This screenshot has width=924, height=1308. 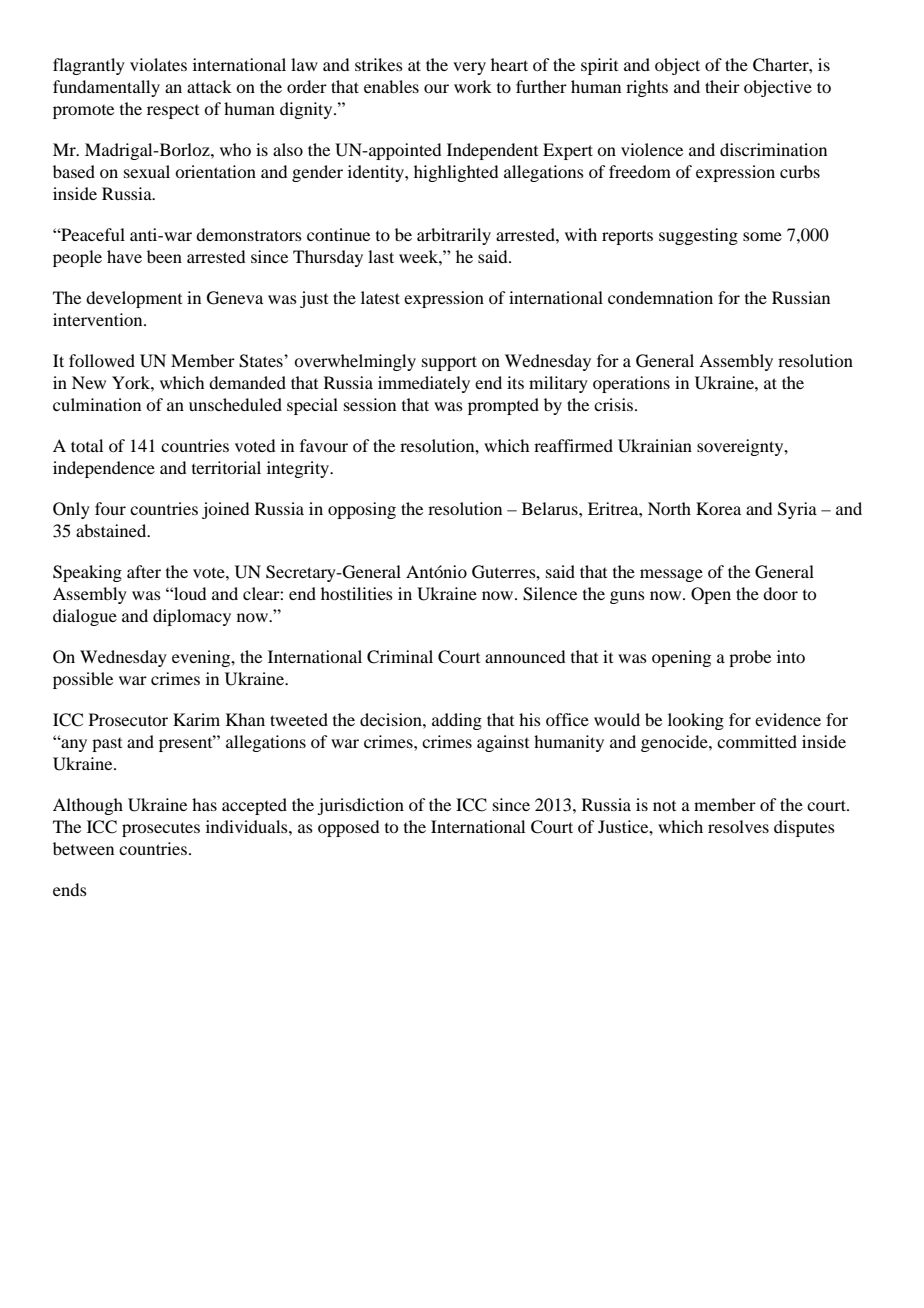 What do you see at coordinates (104, 469) in the screenshot?
I see `independence` at bounding box center [104, 469].
